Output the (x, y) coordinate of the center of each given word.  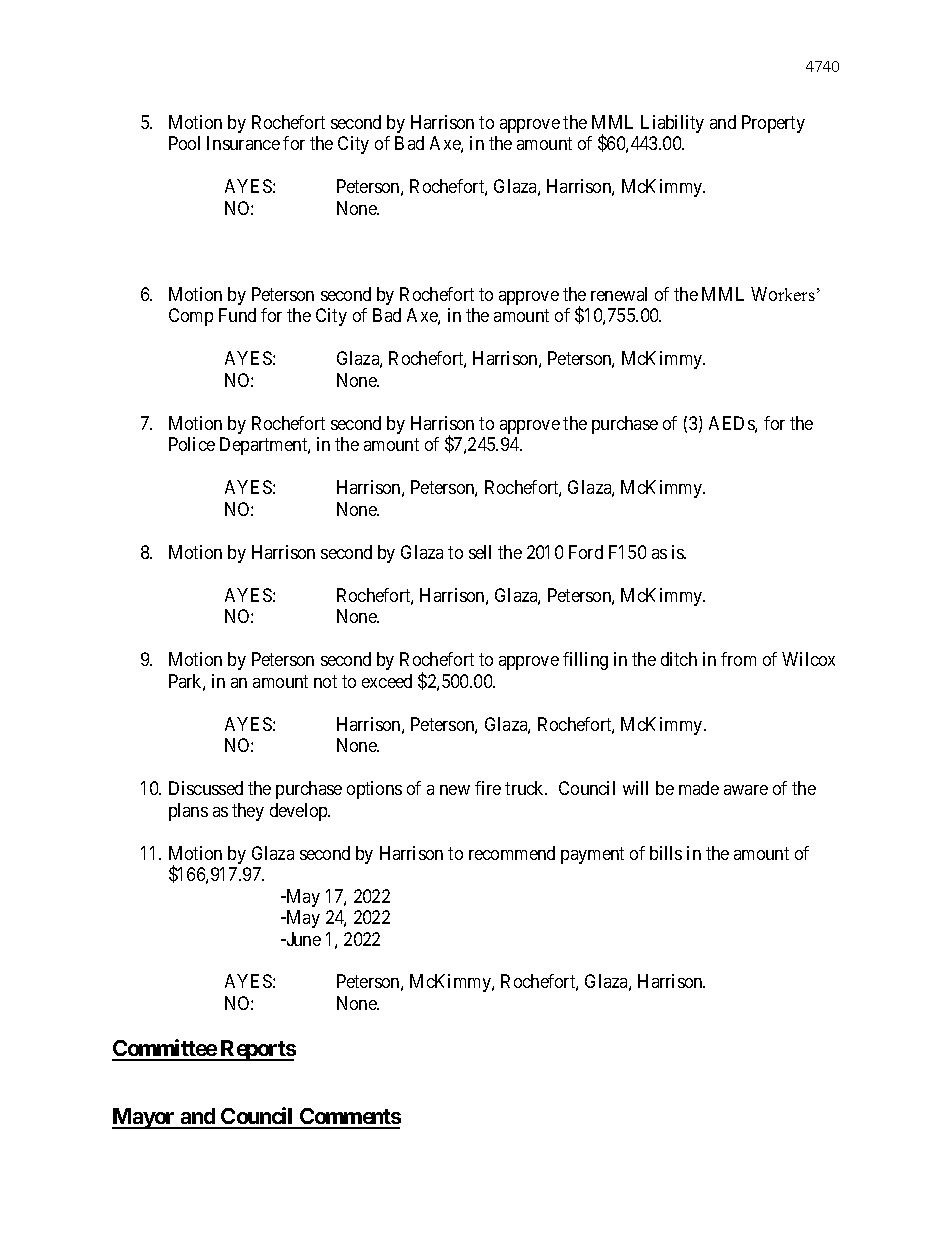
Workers (783, 294)
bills (666, 853)
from (738, 659)
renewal (619, 294)
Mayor (144, 1118)
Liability (672, 124)
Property (773, 124)
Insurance (243, 143)
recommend (512, 853)
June (302, 939)
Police (192, 444)
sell (480, 552)
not (325, 681)
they (248, 812)
